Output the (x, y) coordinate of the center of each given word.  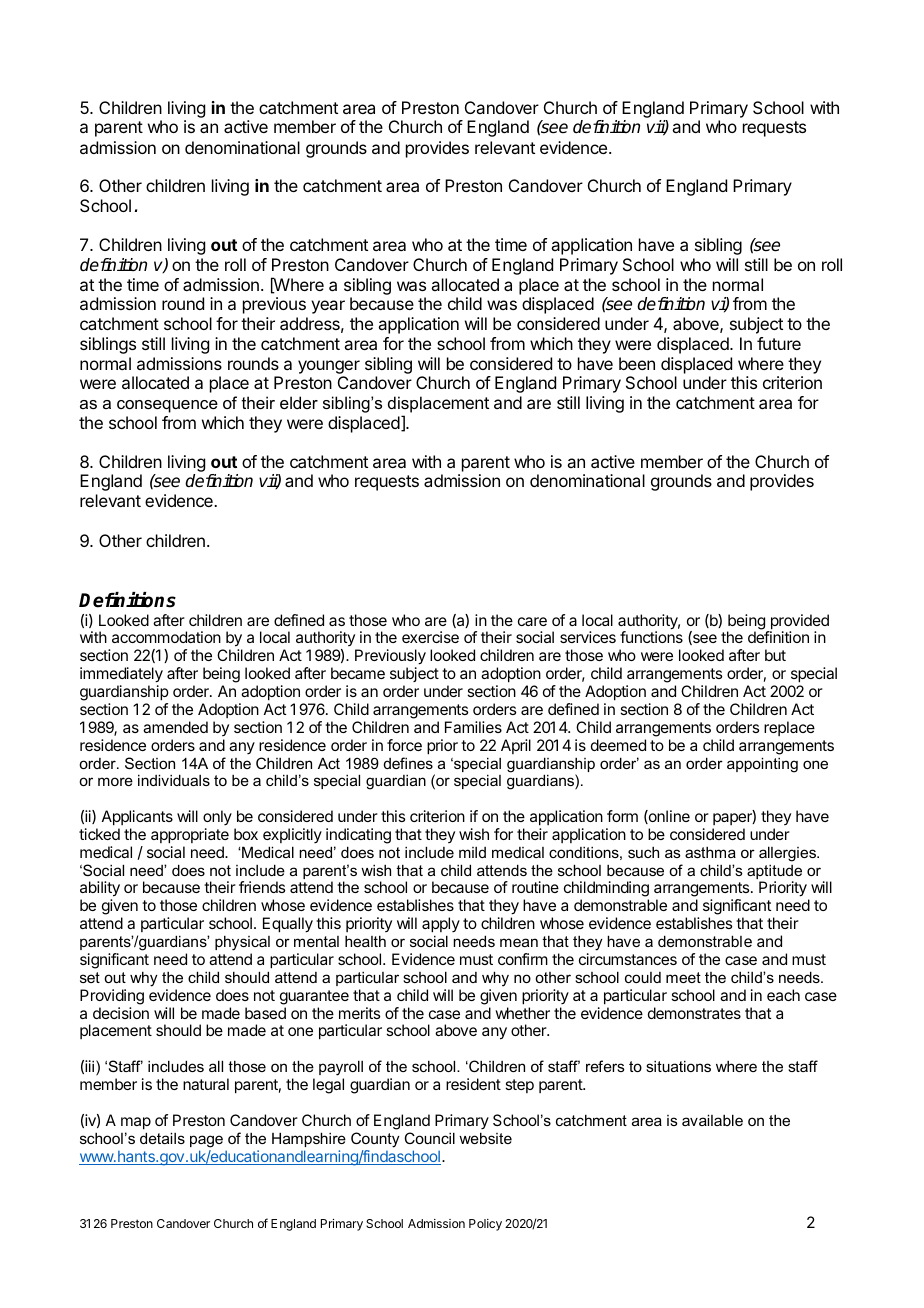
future (779, 343)
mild (472, 852)
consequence (167, 406)
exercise (430, 637)
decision (121, 1013)
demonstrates (694, 1013)
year (328, 307)
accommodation (166, 637)
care (532, 621)
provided (798, 623)
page (206, 1141)
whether (522, 1013)
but (775, 655)
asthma (710, 852)
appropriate (190, 836)
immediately (121, 675)
